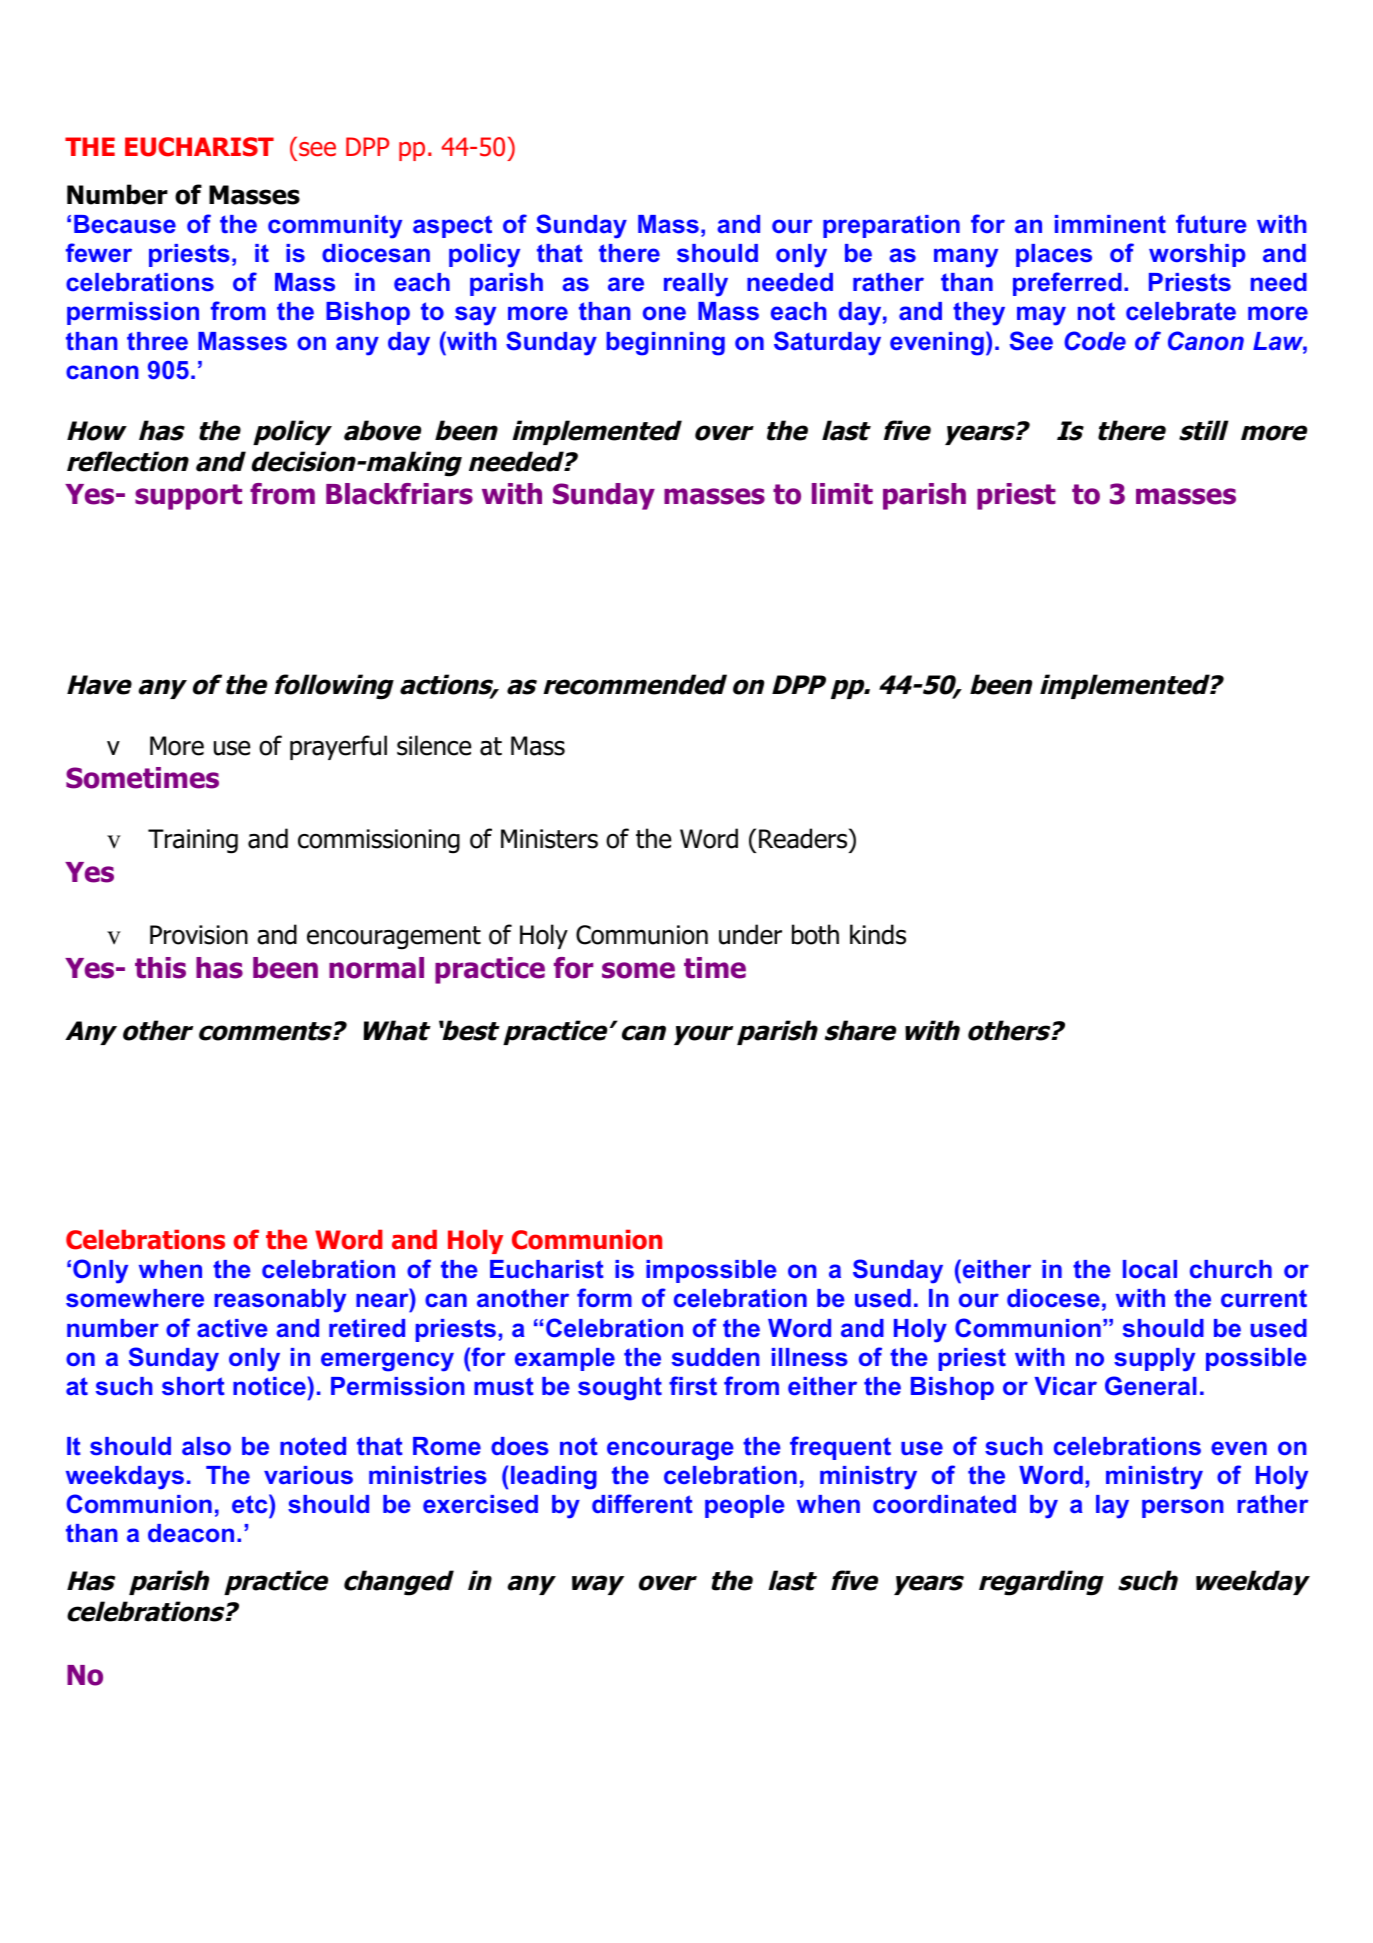  What do you see at coordinates (1112, 1507) in the screenshot?
I see `lay` at bounding box center [1112, 1507].
